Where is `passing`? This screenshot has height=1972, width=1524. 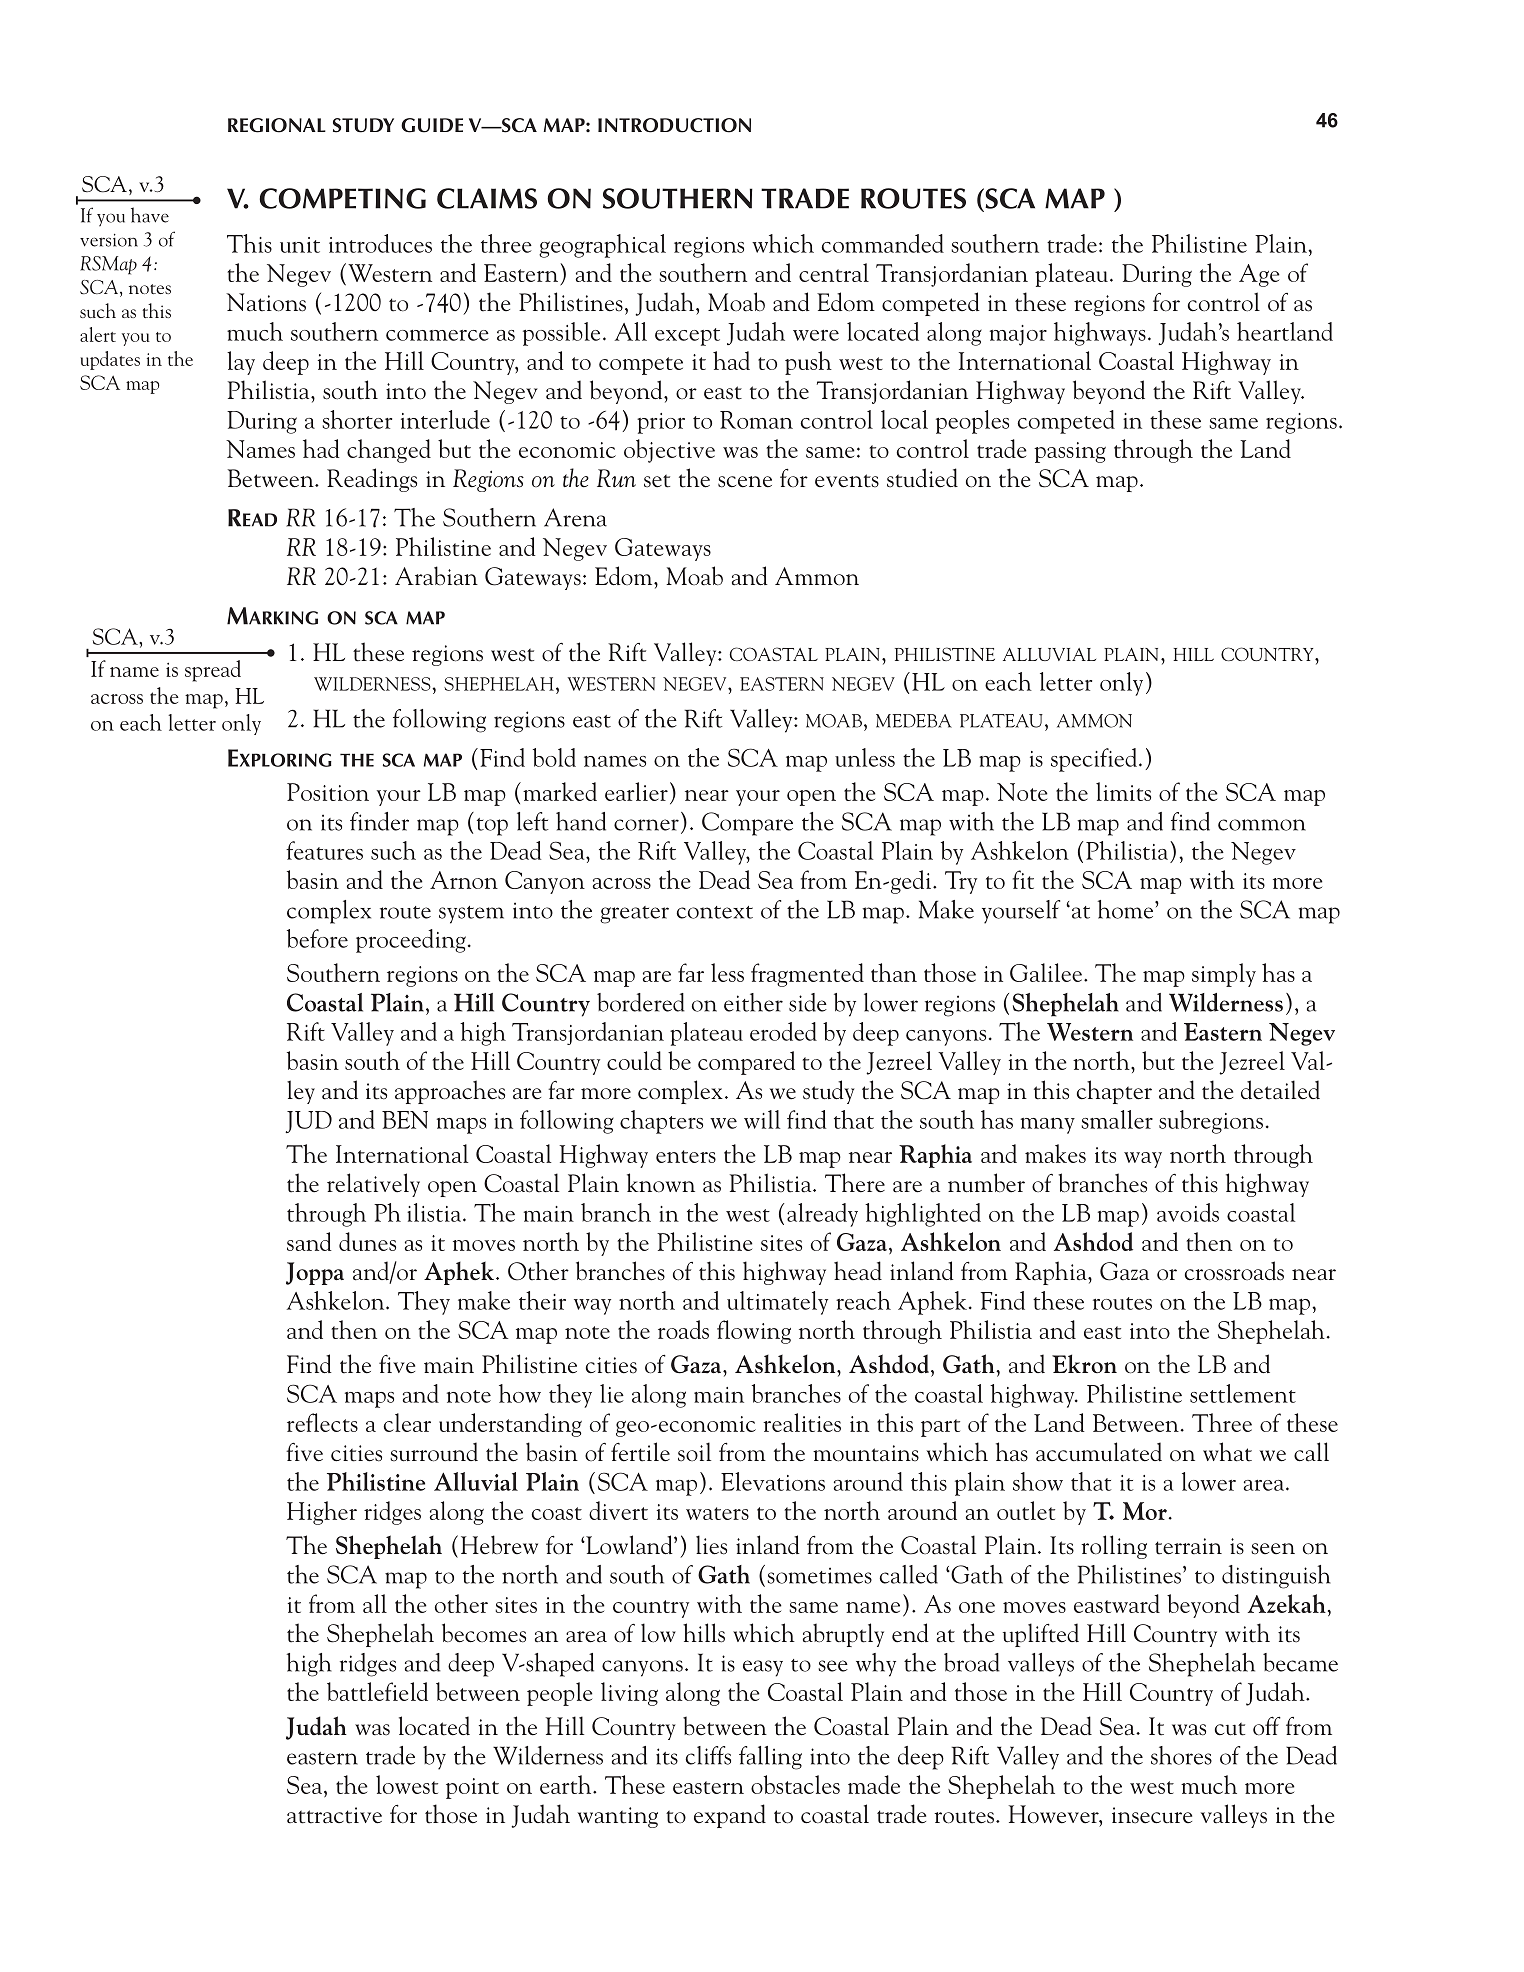 passing is located at coordinates (1070, 452).
